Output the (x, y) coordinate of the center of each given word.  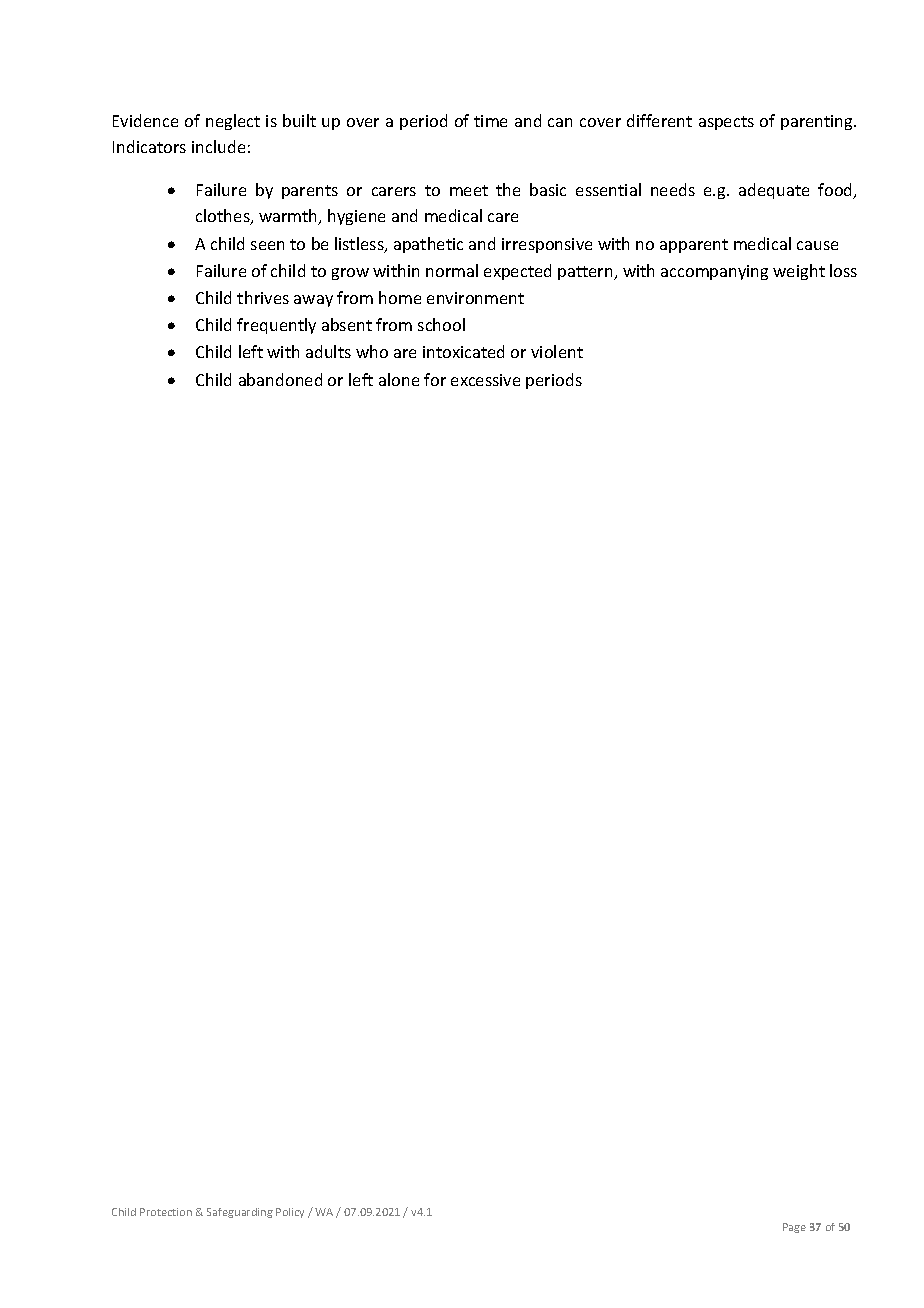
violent (557, 351)
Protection (166, 1212)
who (372, 351)
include (218, 146)
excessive (485, 380)
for (435, 379)
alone (399, 379)
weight (799, 272)
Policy (290, 1213)
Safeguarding (240, 1213)
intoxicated (463, 351)
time (490, 121)
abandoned (280, 379)
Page (794, 1228)
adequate (774, 191)
